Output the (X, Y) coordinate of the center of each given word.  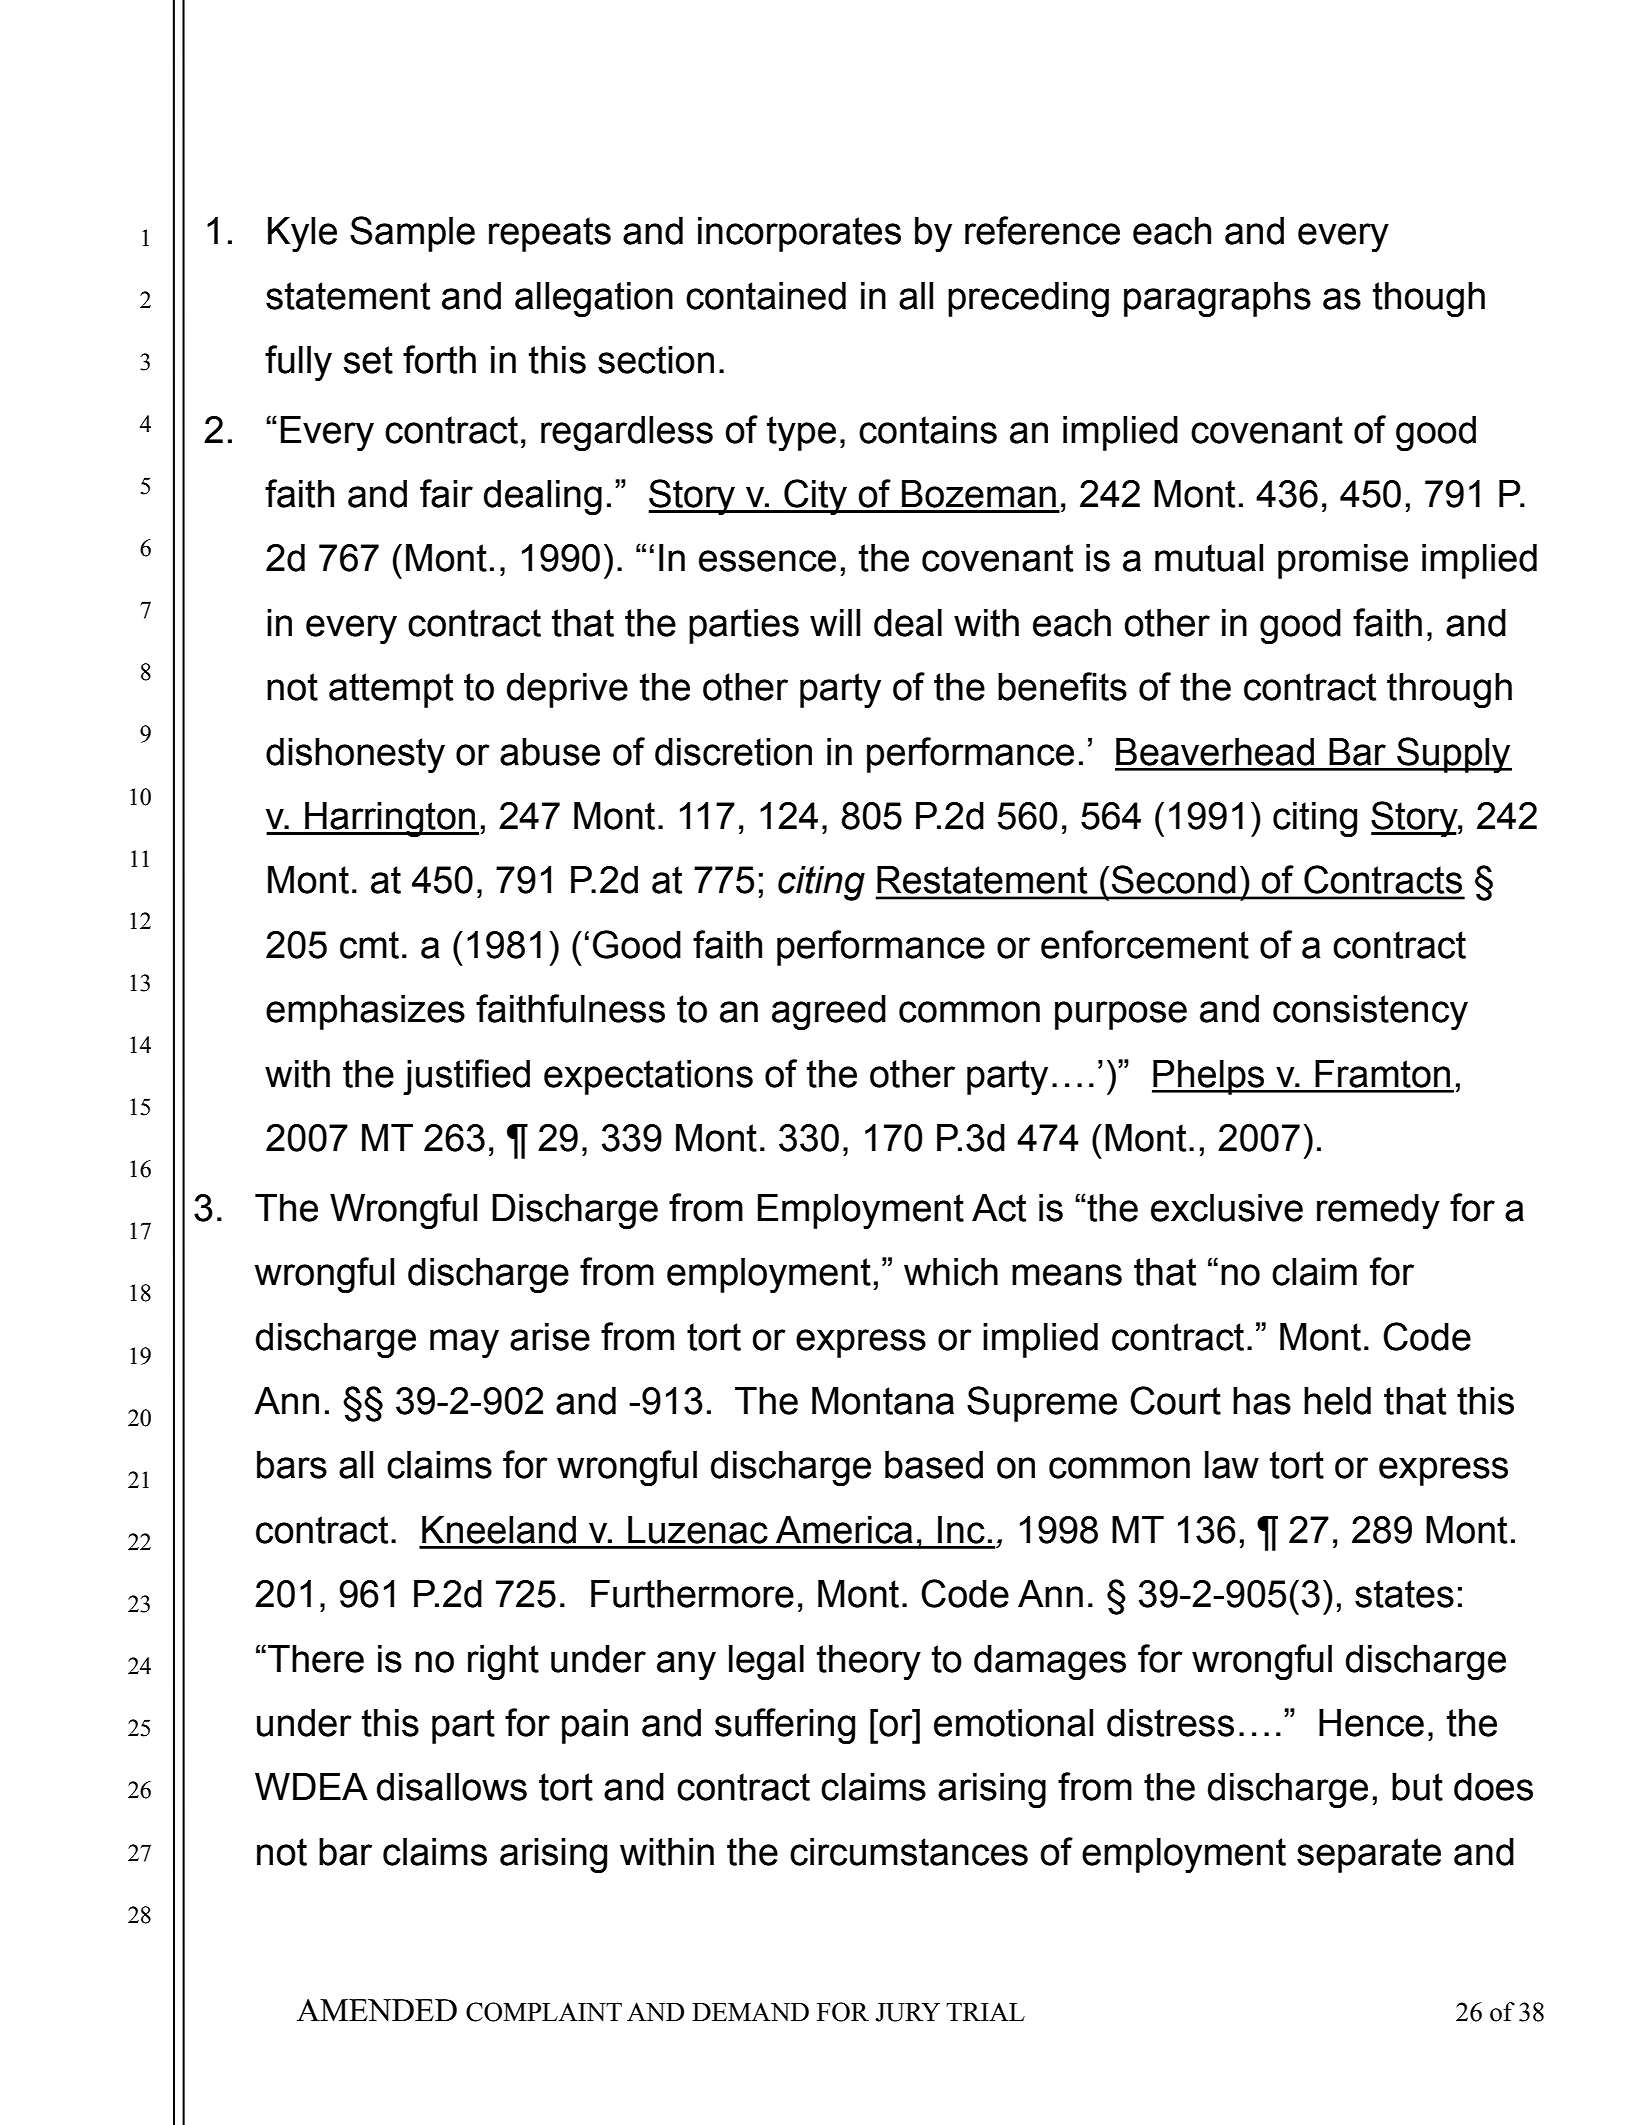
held (1337, 1401)
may (464, 1344)
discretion (733, 752)
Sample (412, 234)
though (1429, 300)
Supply (1453, 755)
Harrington (390, 820)
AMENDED (377, 2010)
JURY (907, 2012)
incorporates (799, 234)
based (934, 1465)
